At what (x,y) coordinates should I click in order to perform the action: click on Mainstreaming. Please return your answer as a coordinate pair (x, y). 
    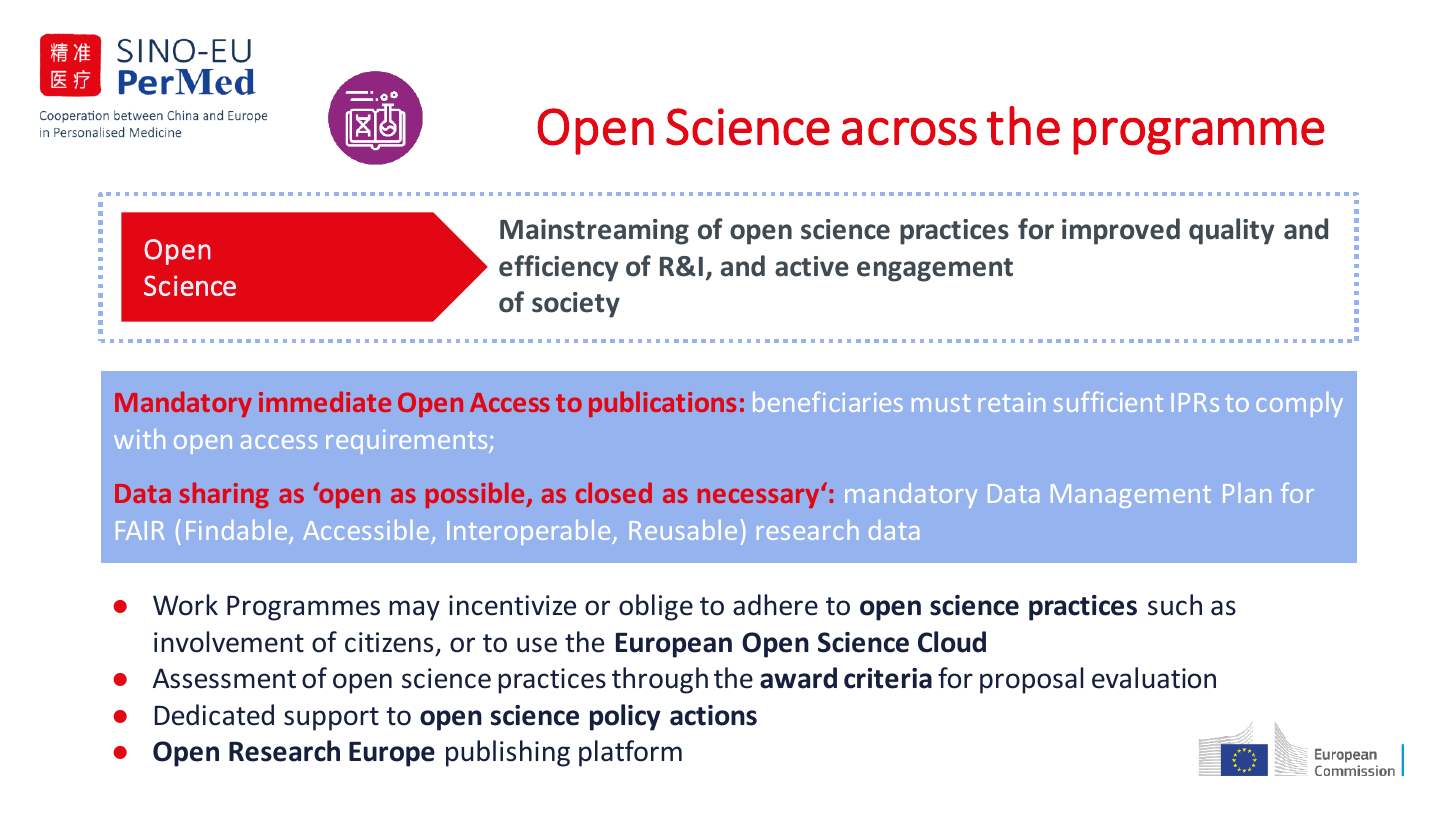
    Looking at the image, I should click on (594, 232).
